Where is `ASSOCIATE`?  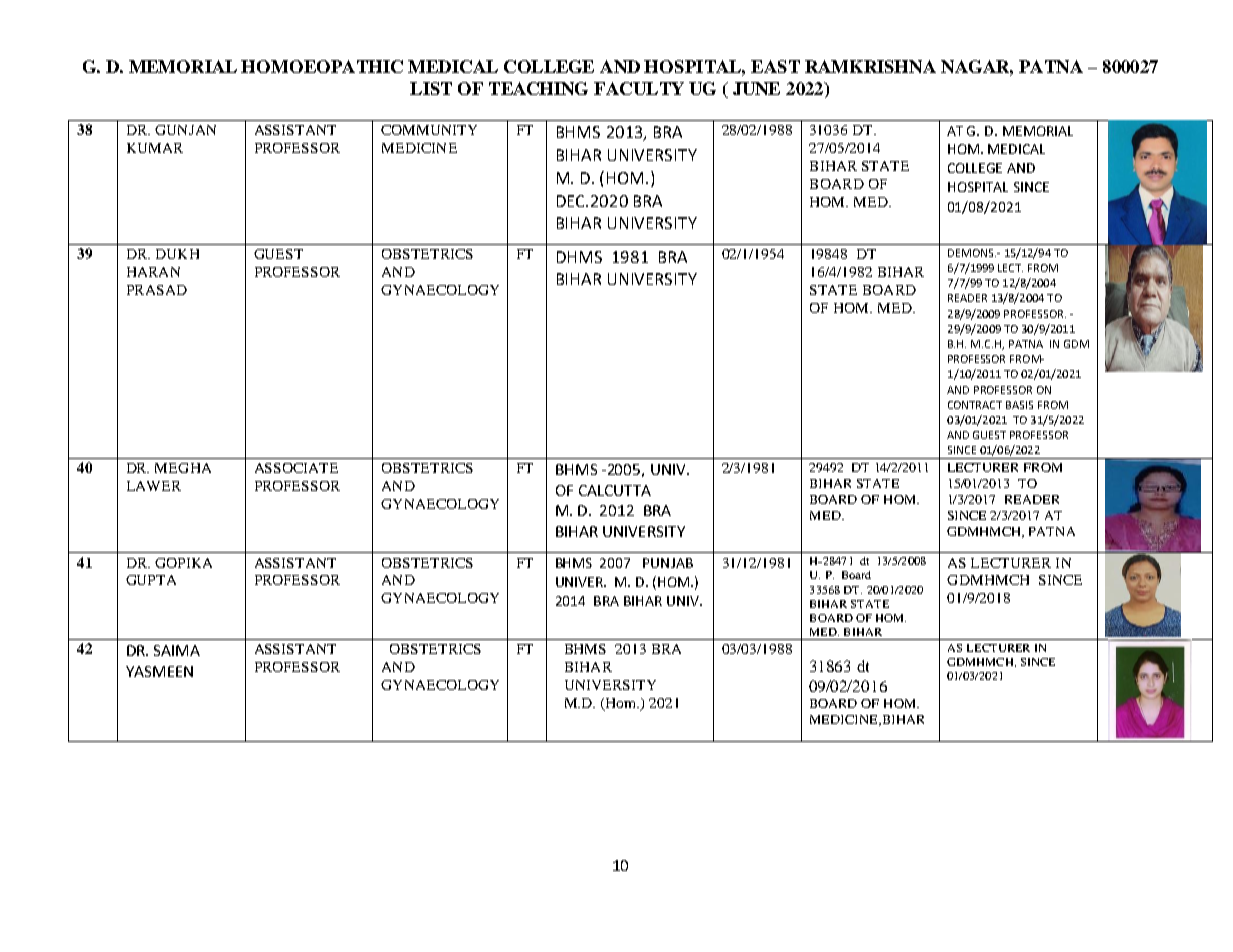
ASSOCIATE is located at coordinates (296, 468).
